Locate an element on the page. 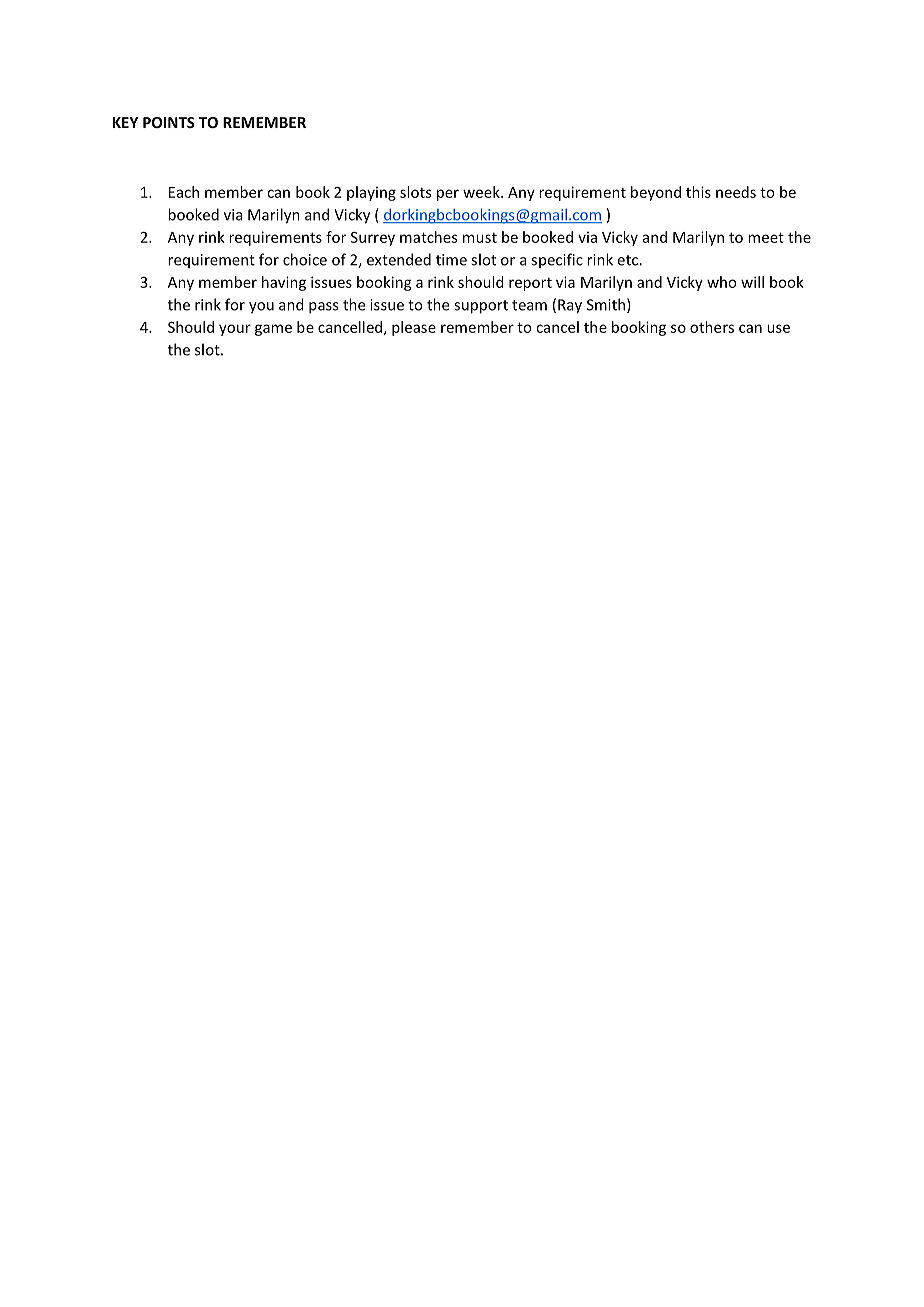 This page has width=924, height=1307. KEY is located at coordinates (125, 122).
